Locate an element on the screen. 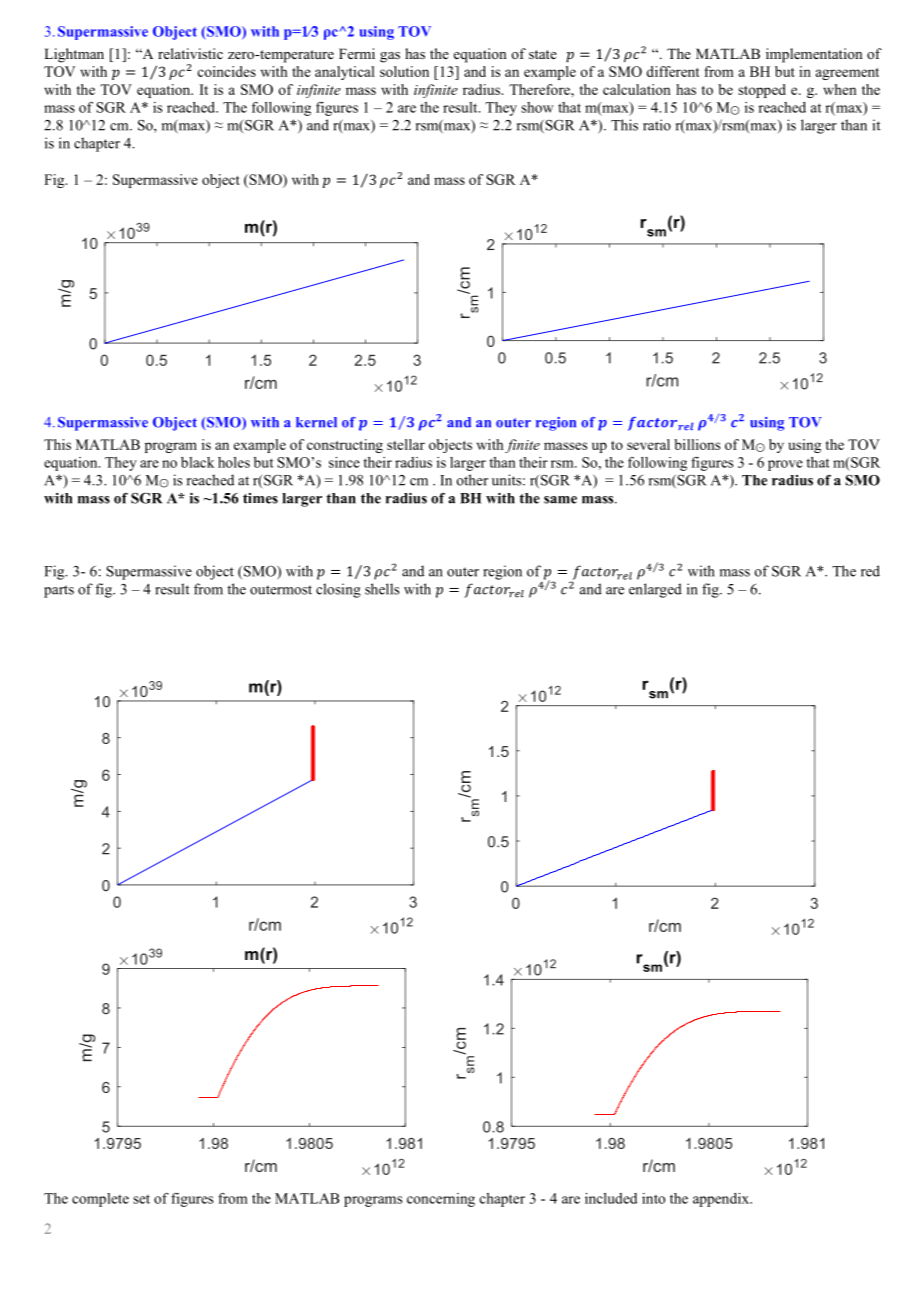  parts is located at coordinates (59, 591).
